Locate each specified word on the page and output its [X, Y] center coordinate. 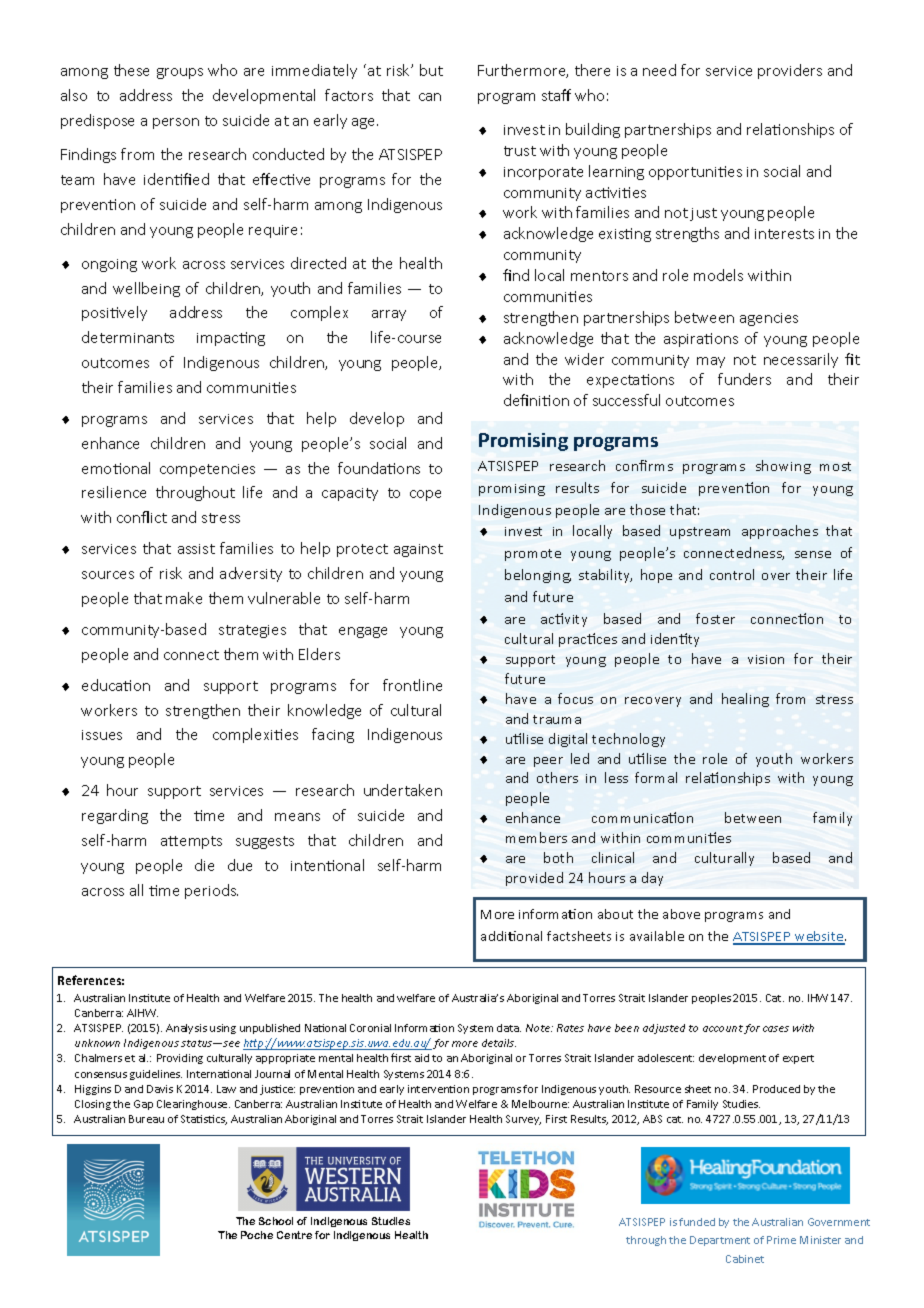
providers [790, 71]
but [431, 70]
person [176, 123]
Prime [781, 1240]
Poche [257, 1235]
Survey [523, 1120]
